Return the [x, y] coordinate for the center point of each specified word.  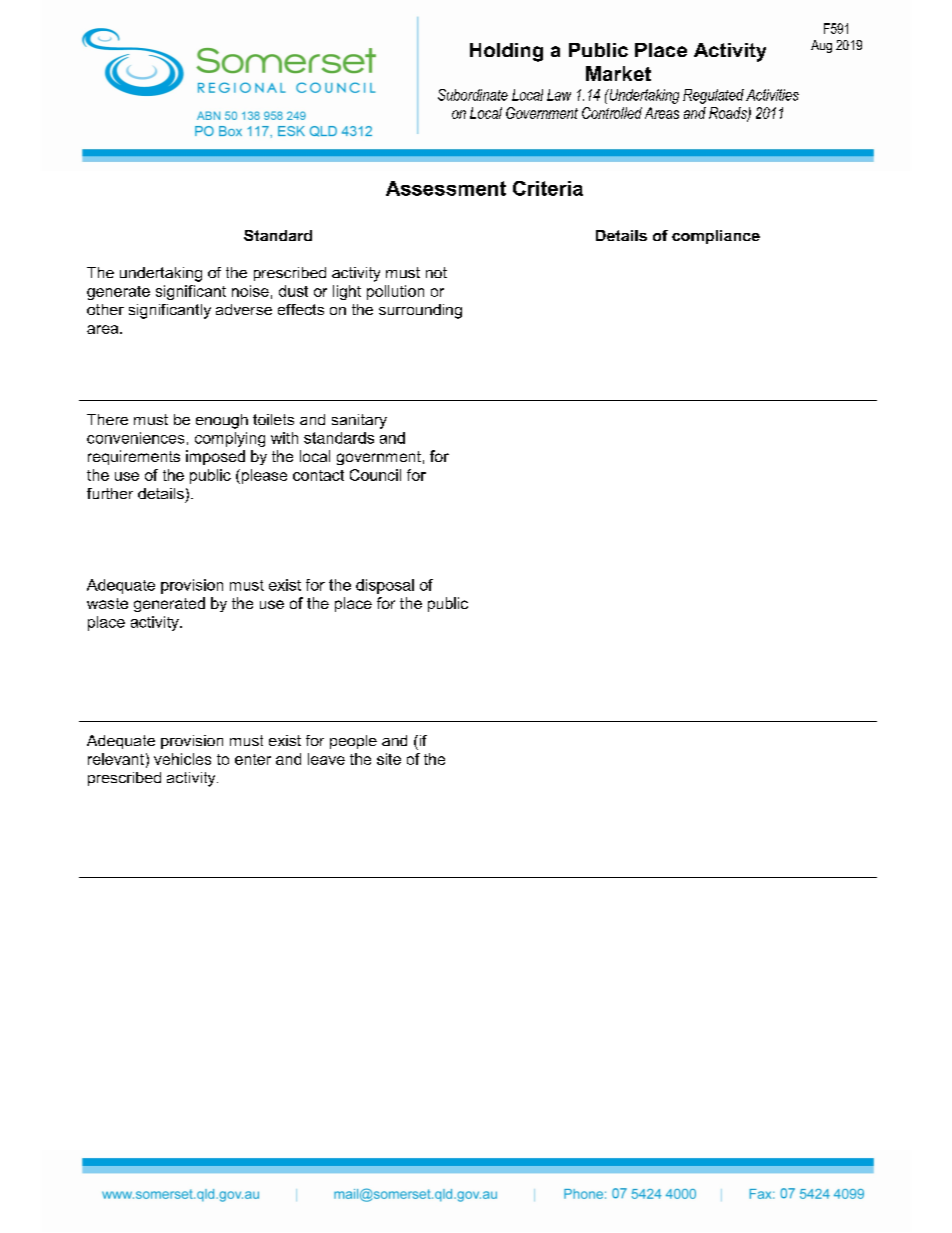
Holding [506, 52]
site [389, 759]
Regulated [713, 96]
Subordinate [473, 95]
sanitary [359, 421]
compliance [716, 237]
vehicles [182, 759]
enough [222, 421]
